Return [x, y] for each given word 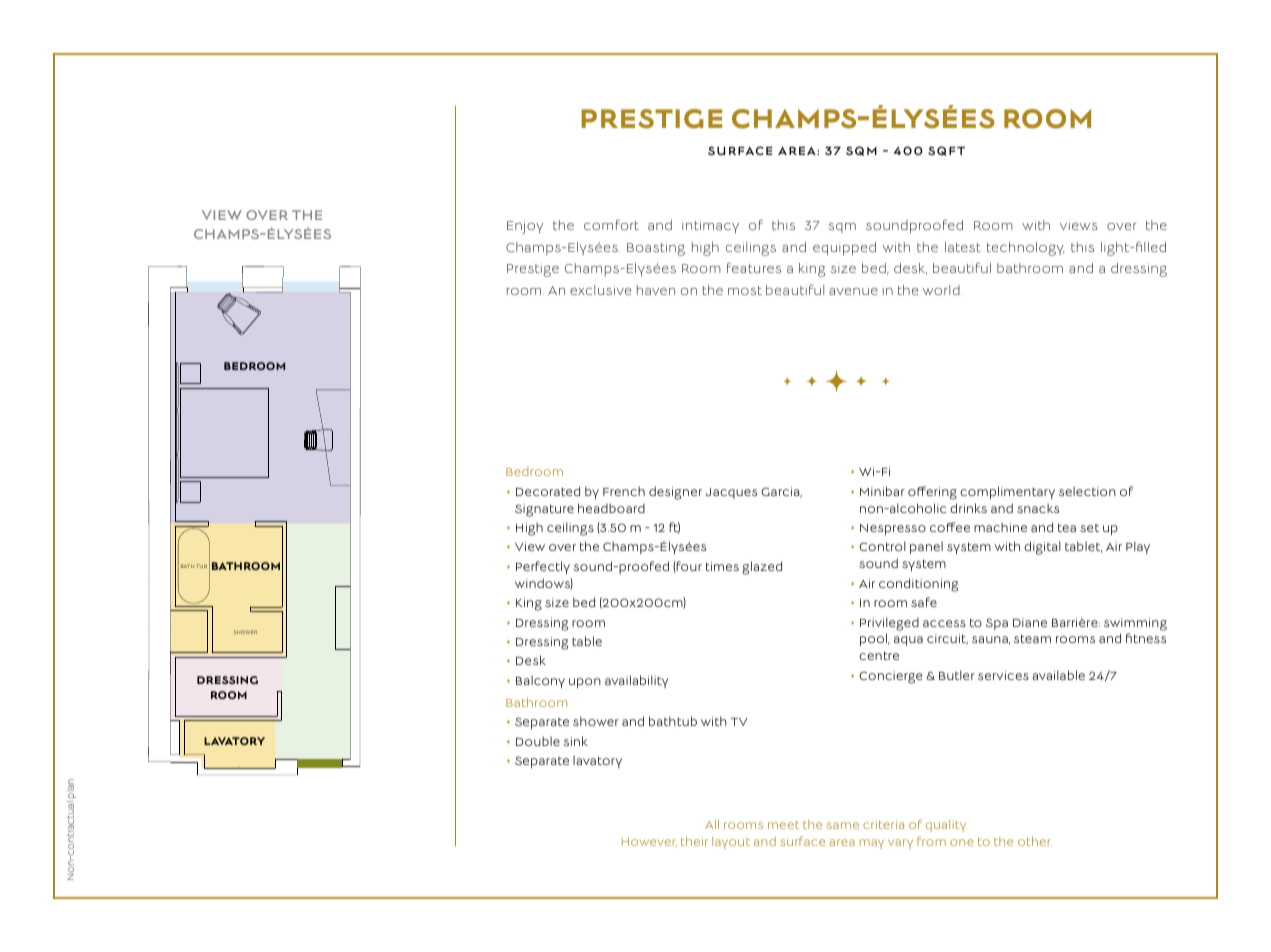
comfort [611, 224]
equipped [844, 249]
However [649, 842]
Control [882, 546]
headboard [611, 508]
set [1089, 528]
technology [1026, 249]
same [842, 825]
